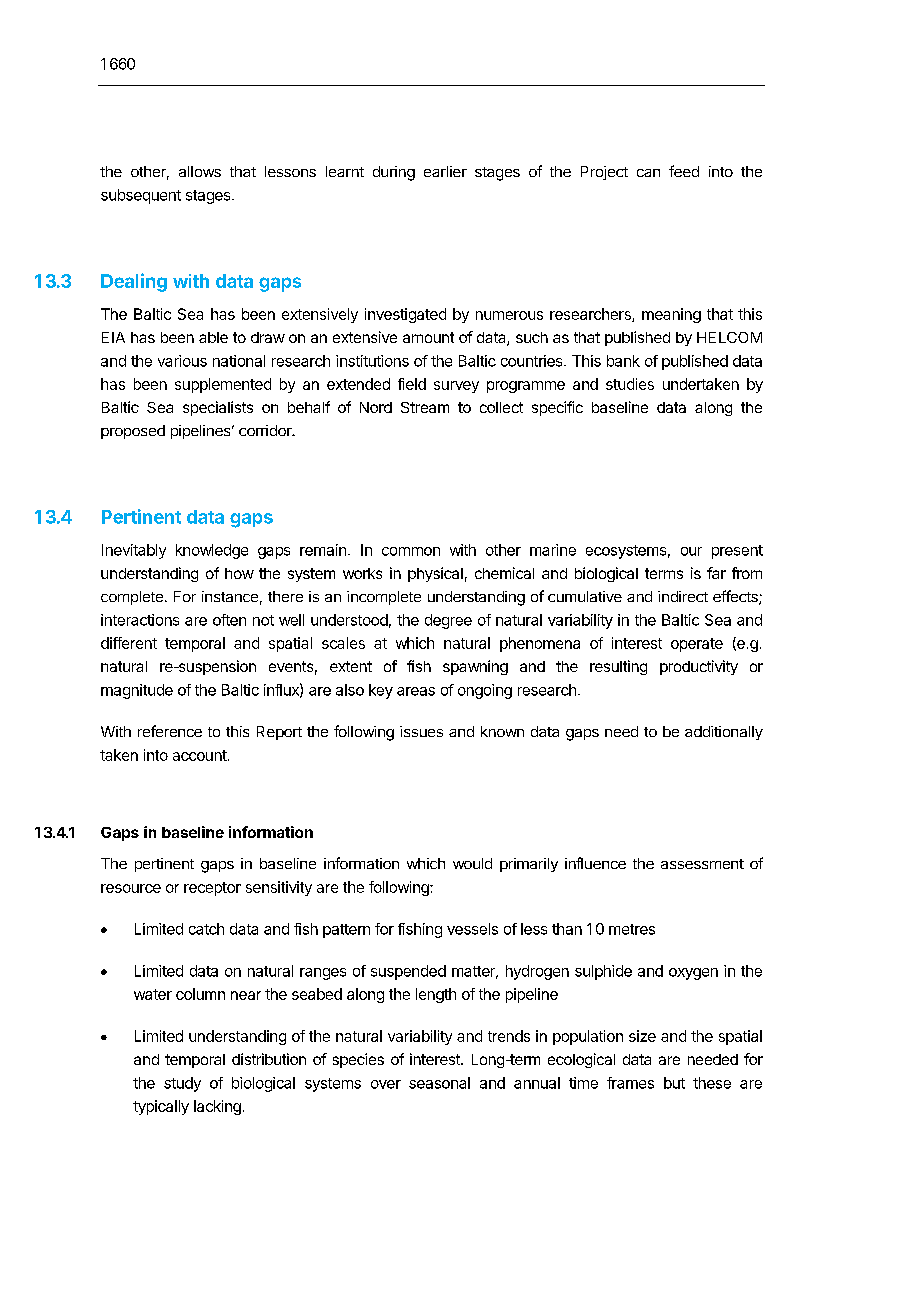  What do you see at coordinates (411, 551) in the image?
I see `common` at bounding box center [411, 551].
